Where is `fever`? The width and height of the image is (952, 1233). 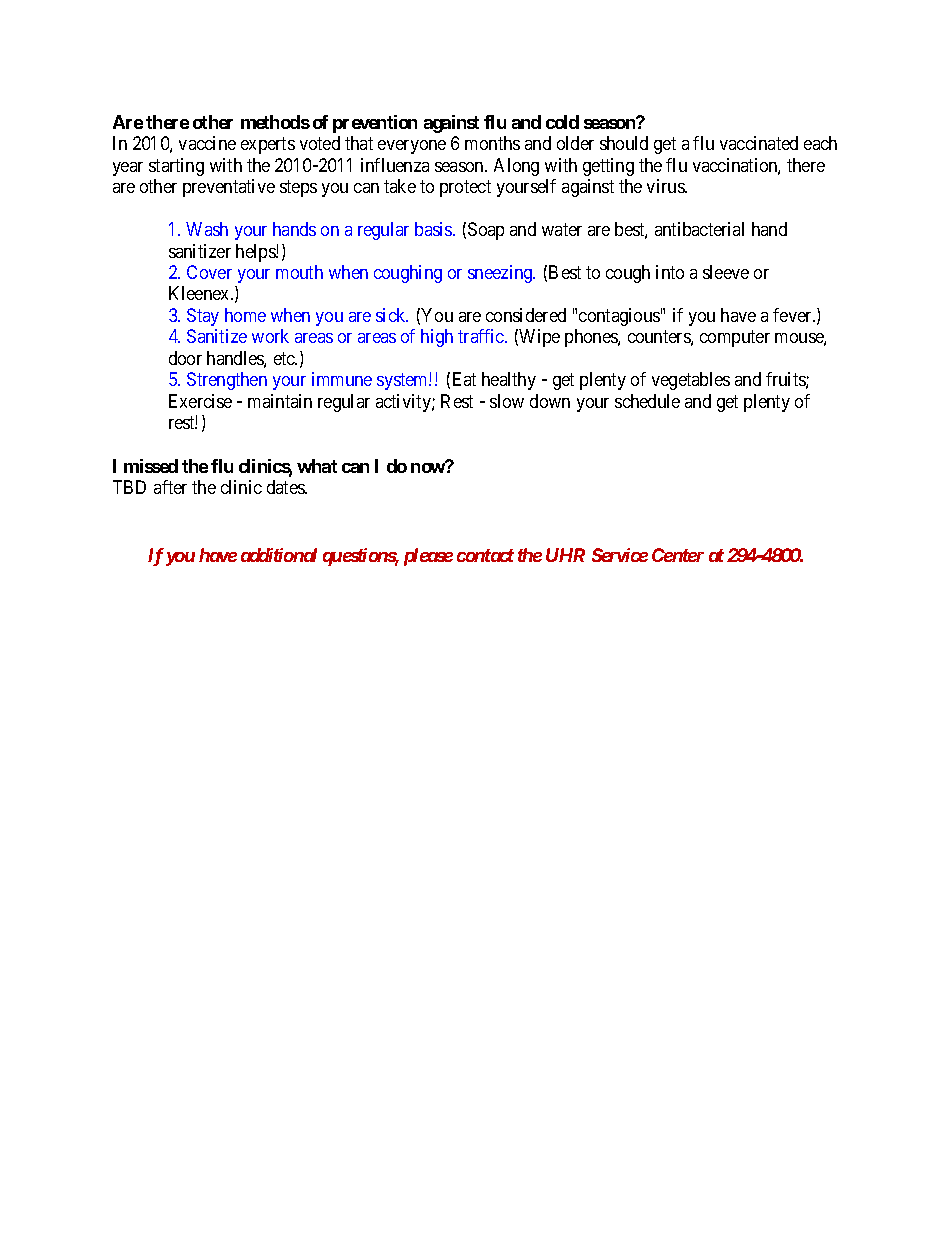
fever is located at coordinates (794, 315).
